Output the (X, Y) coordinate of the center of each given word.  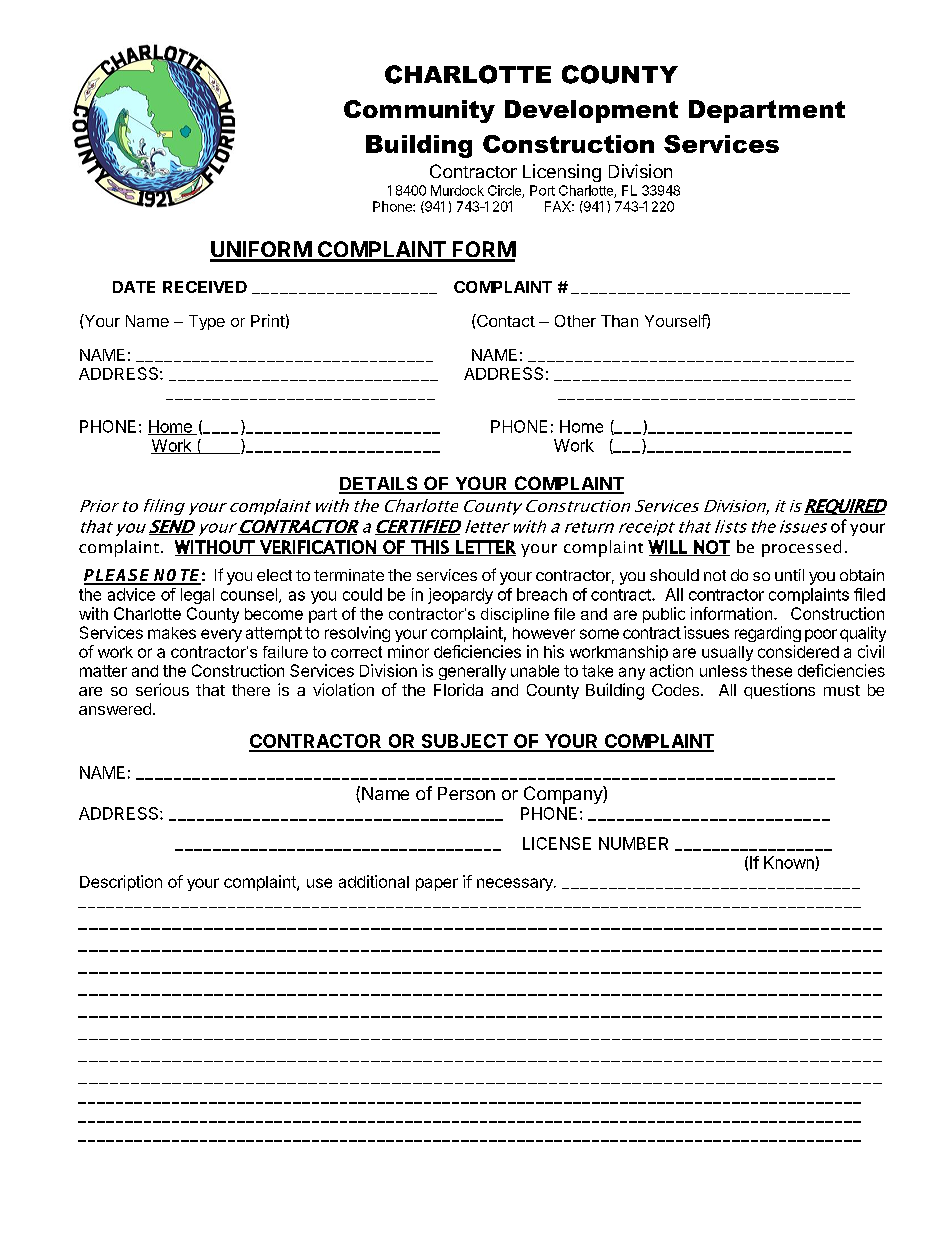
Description (121, 883)
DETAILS (379, 484)
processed (801, 548)
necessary (516, 884)
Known (790, 863)
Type (207, 322)
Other (575, 321)
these (771, 671)
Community (419, 111)
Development (591, 111)
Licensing (562, 173)
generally (472, 672)
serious (162, 689)
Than (619, 321)
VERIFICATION (318, 548)
